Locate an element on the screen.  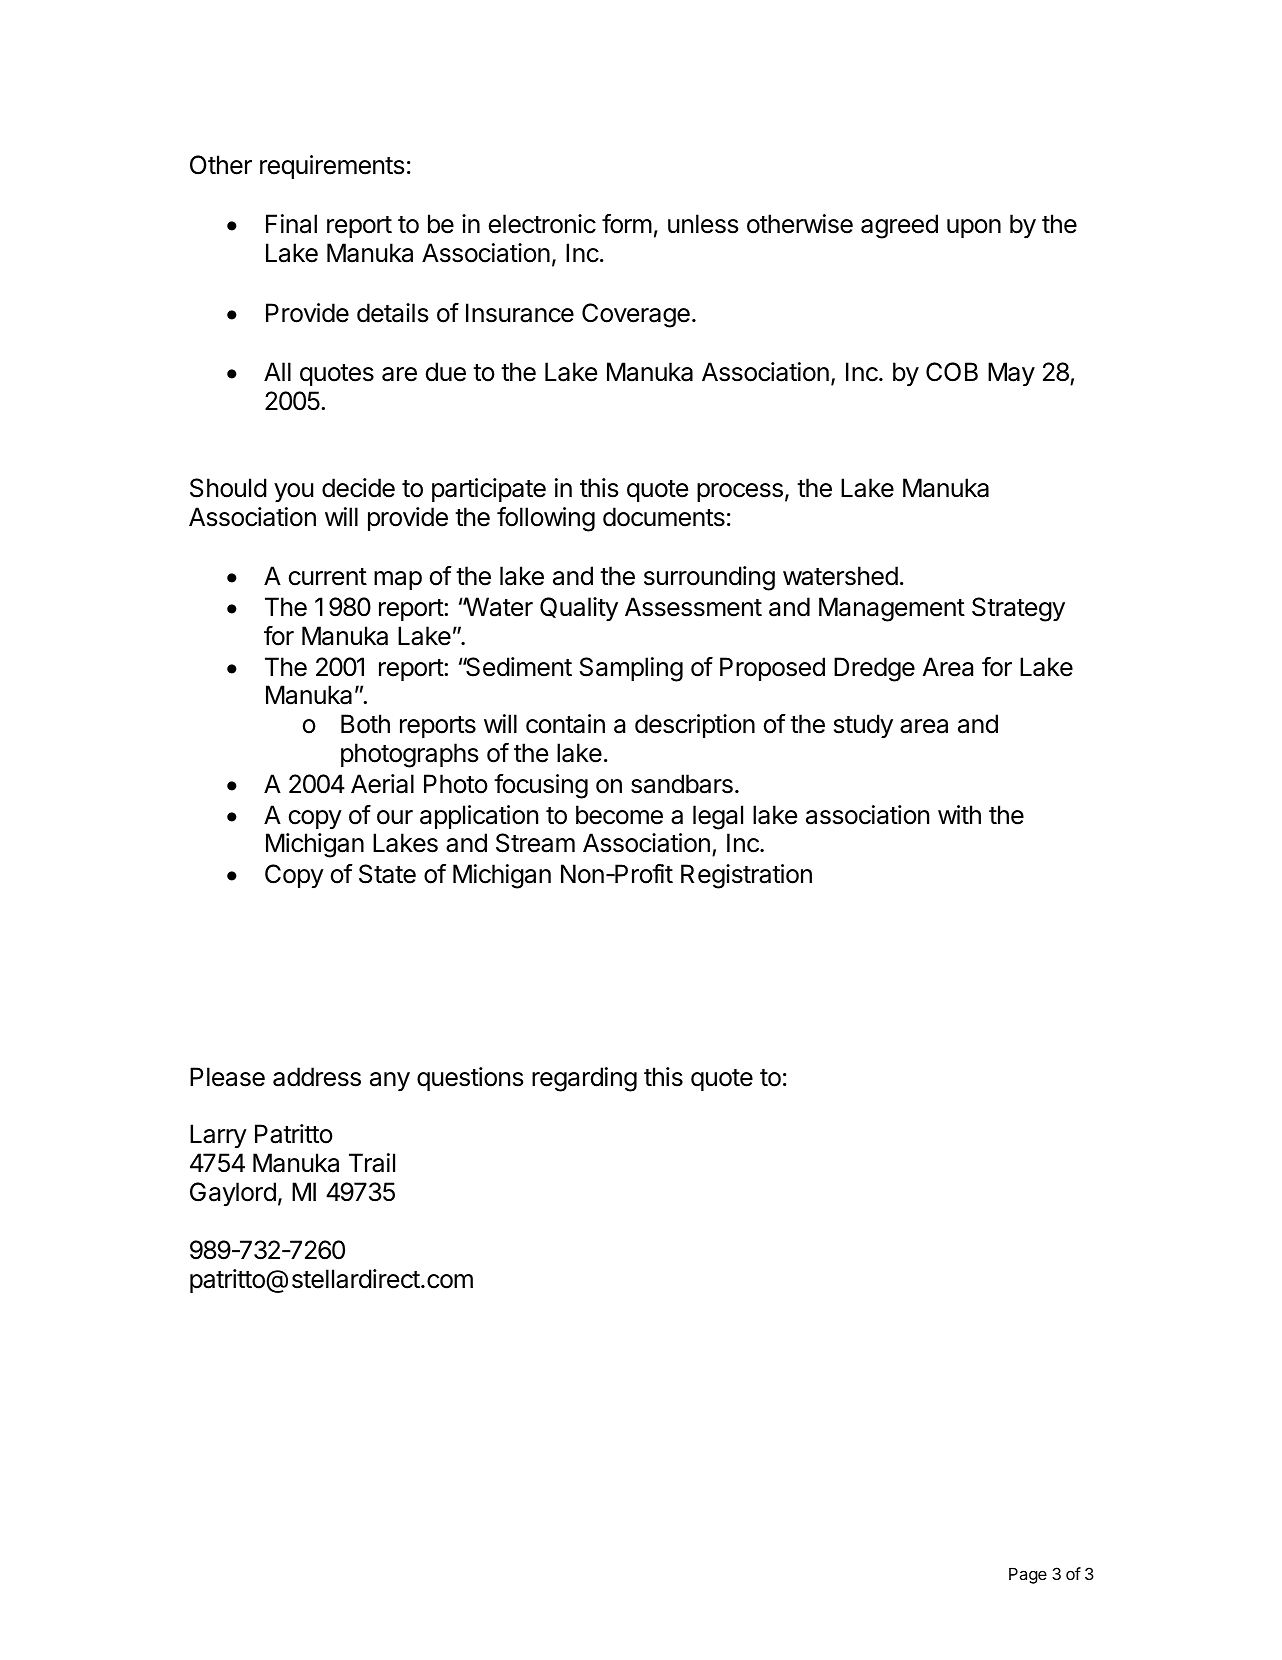
Registration is located at coordinates (746, 876).
